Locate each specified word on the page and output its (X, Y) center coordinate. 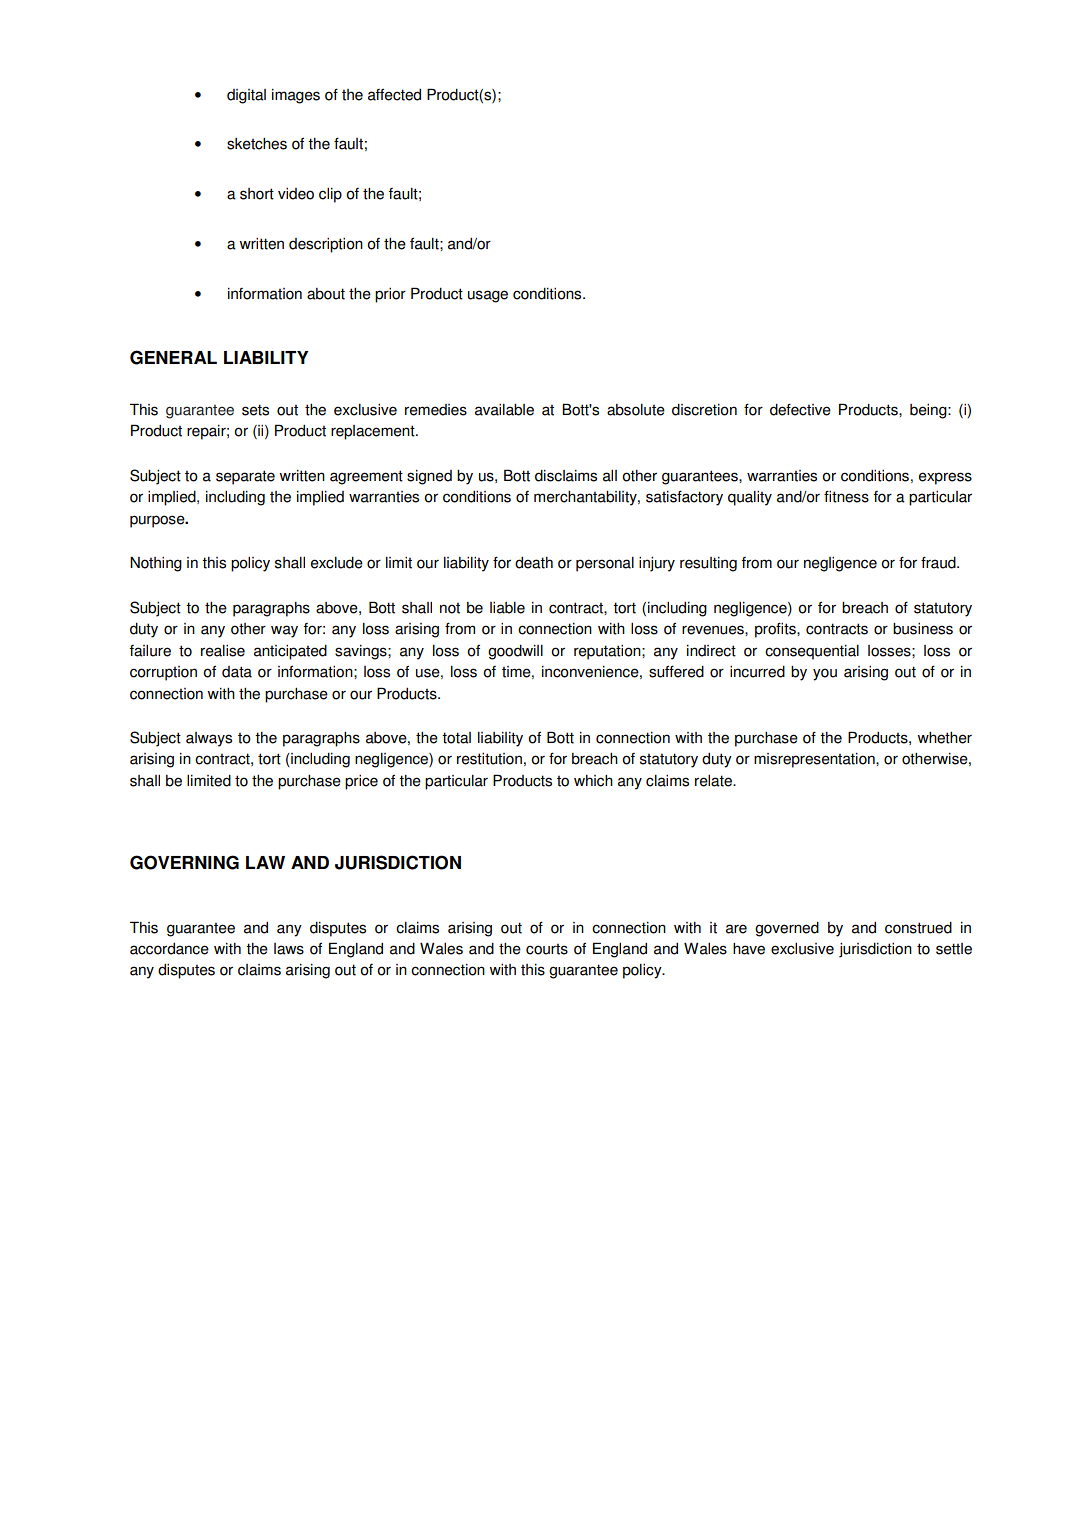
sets (255, 410)
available (504, 410)
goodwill (515, 652)
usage (488, 296)
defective (800, 409)
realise (223, 651)
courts (547, 949)
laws (289, 949)
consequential (812, 652)
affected (394, 94)
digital (246, 96)
